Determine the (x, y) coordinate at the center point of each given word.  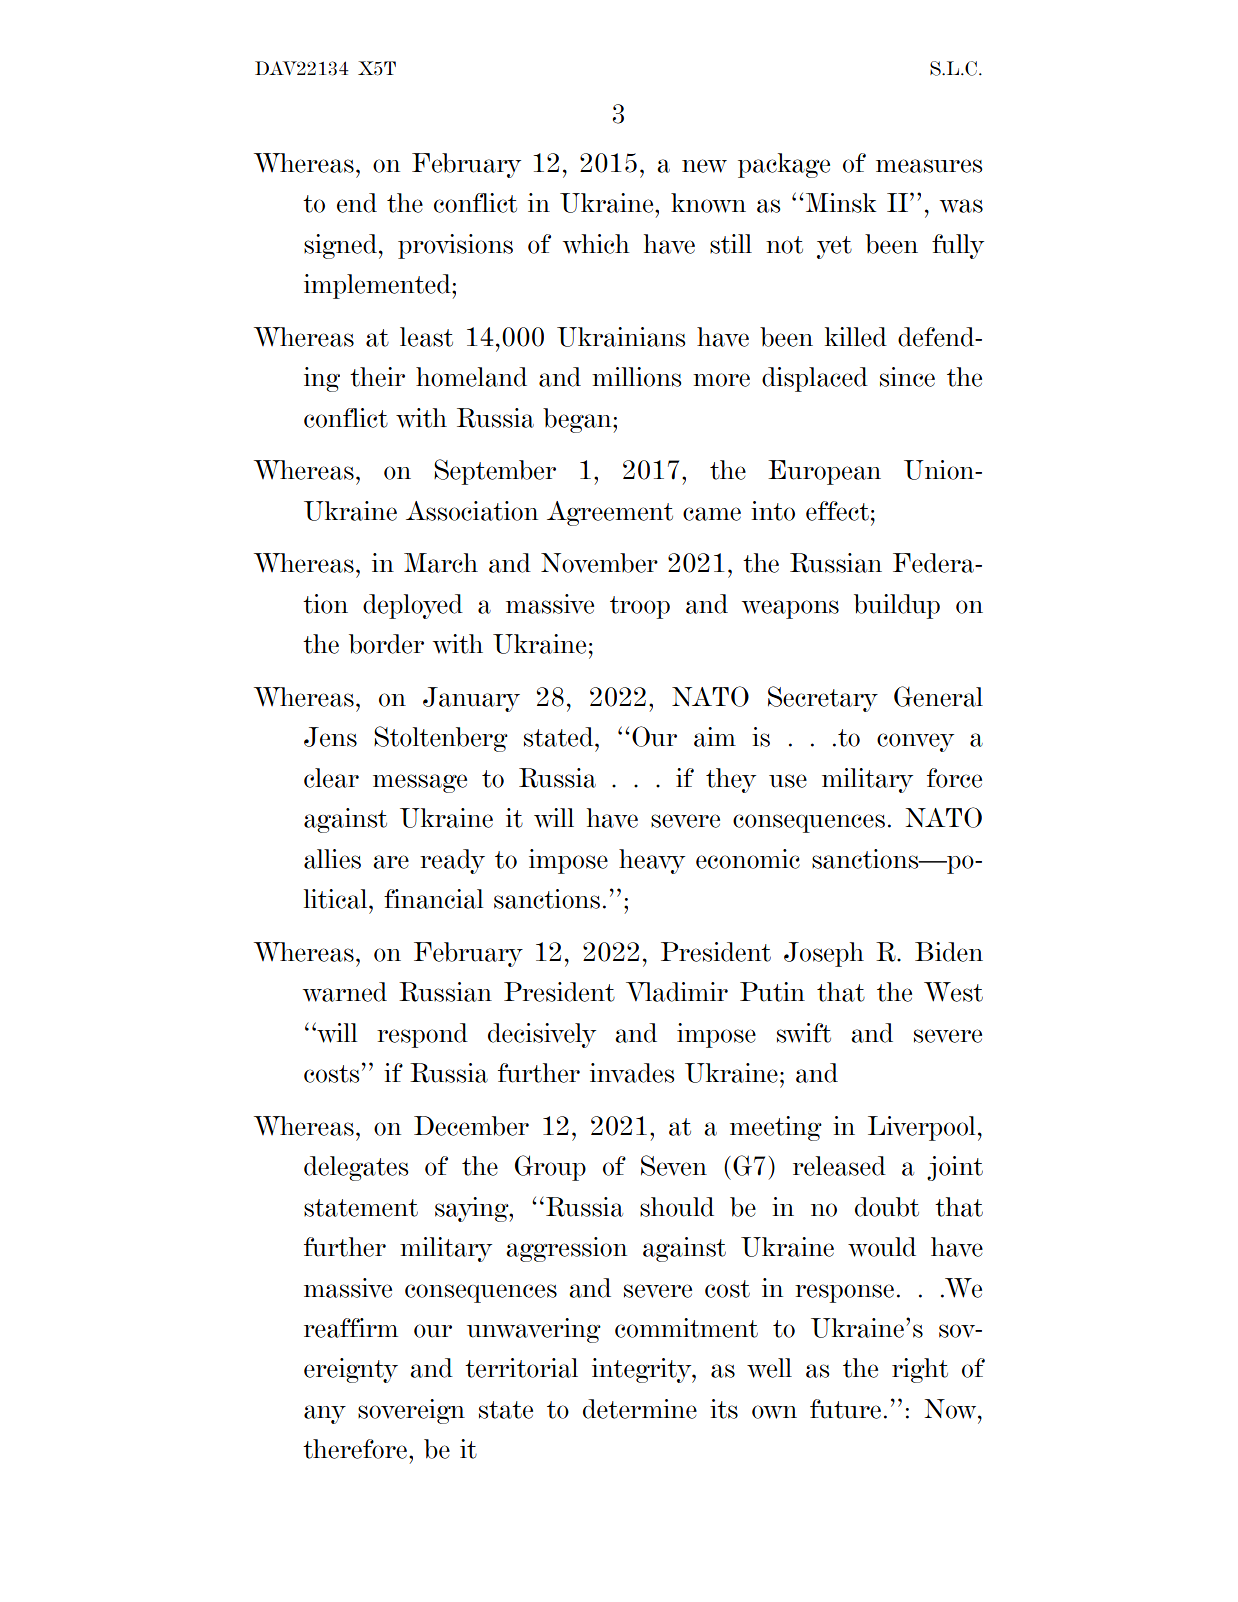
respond (422, 1035)
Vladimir (677, 992)
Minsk (841, 203)
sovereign (411, 1411)
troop (640, 607)
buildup (897, 606)
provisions (455, 246)
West (953, 992)
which (596, 244)
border (386, 644)
